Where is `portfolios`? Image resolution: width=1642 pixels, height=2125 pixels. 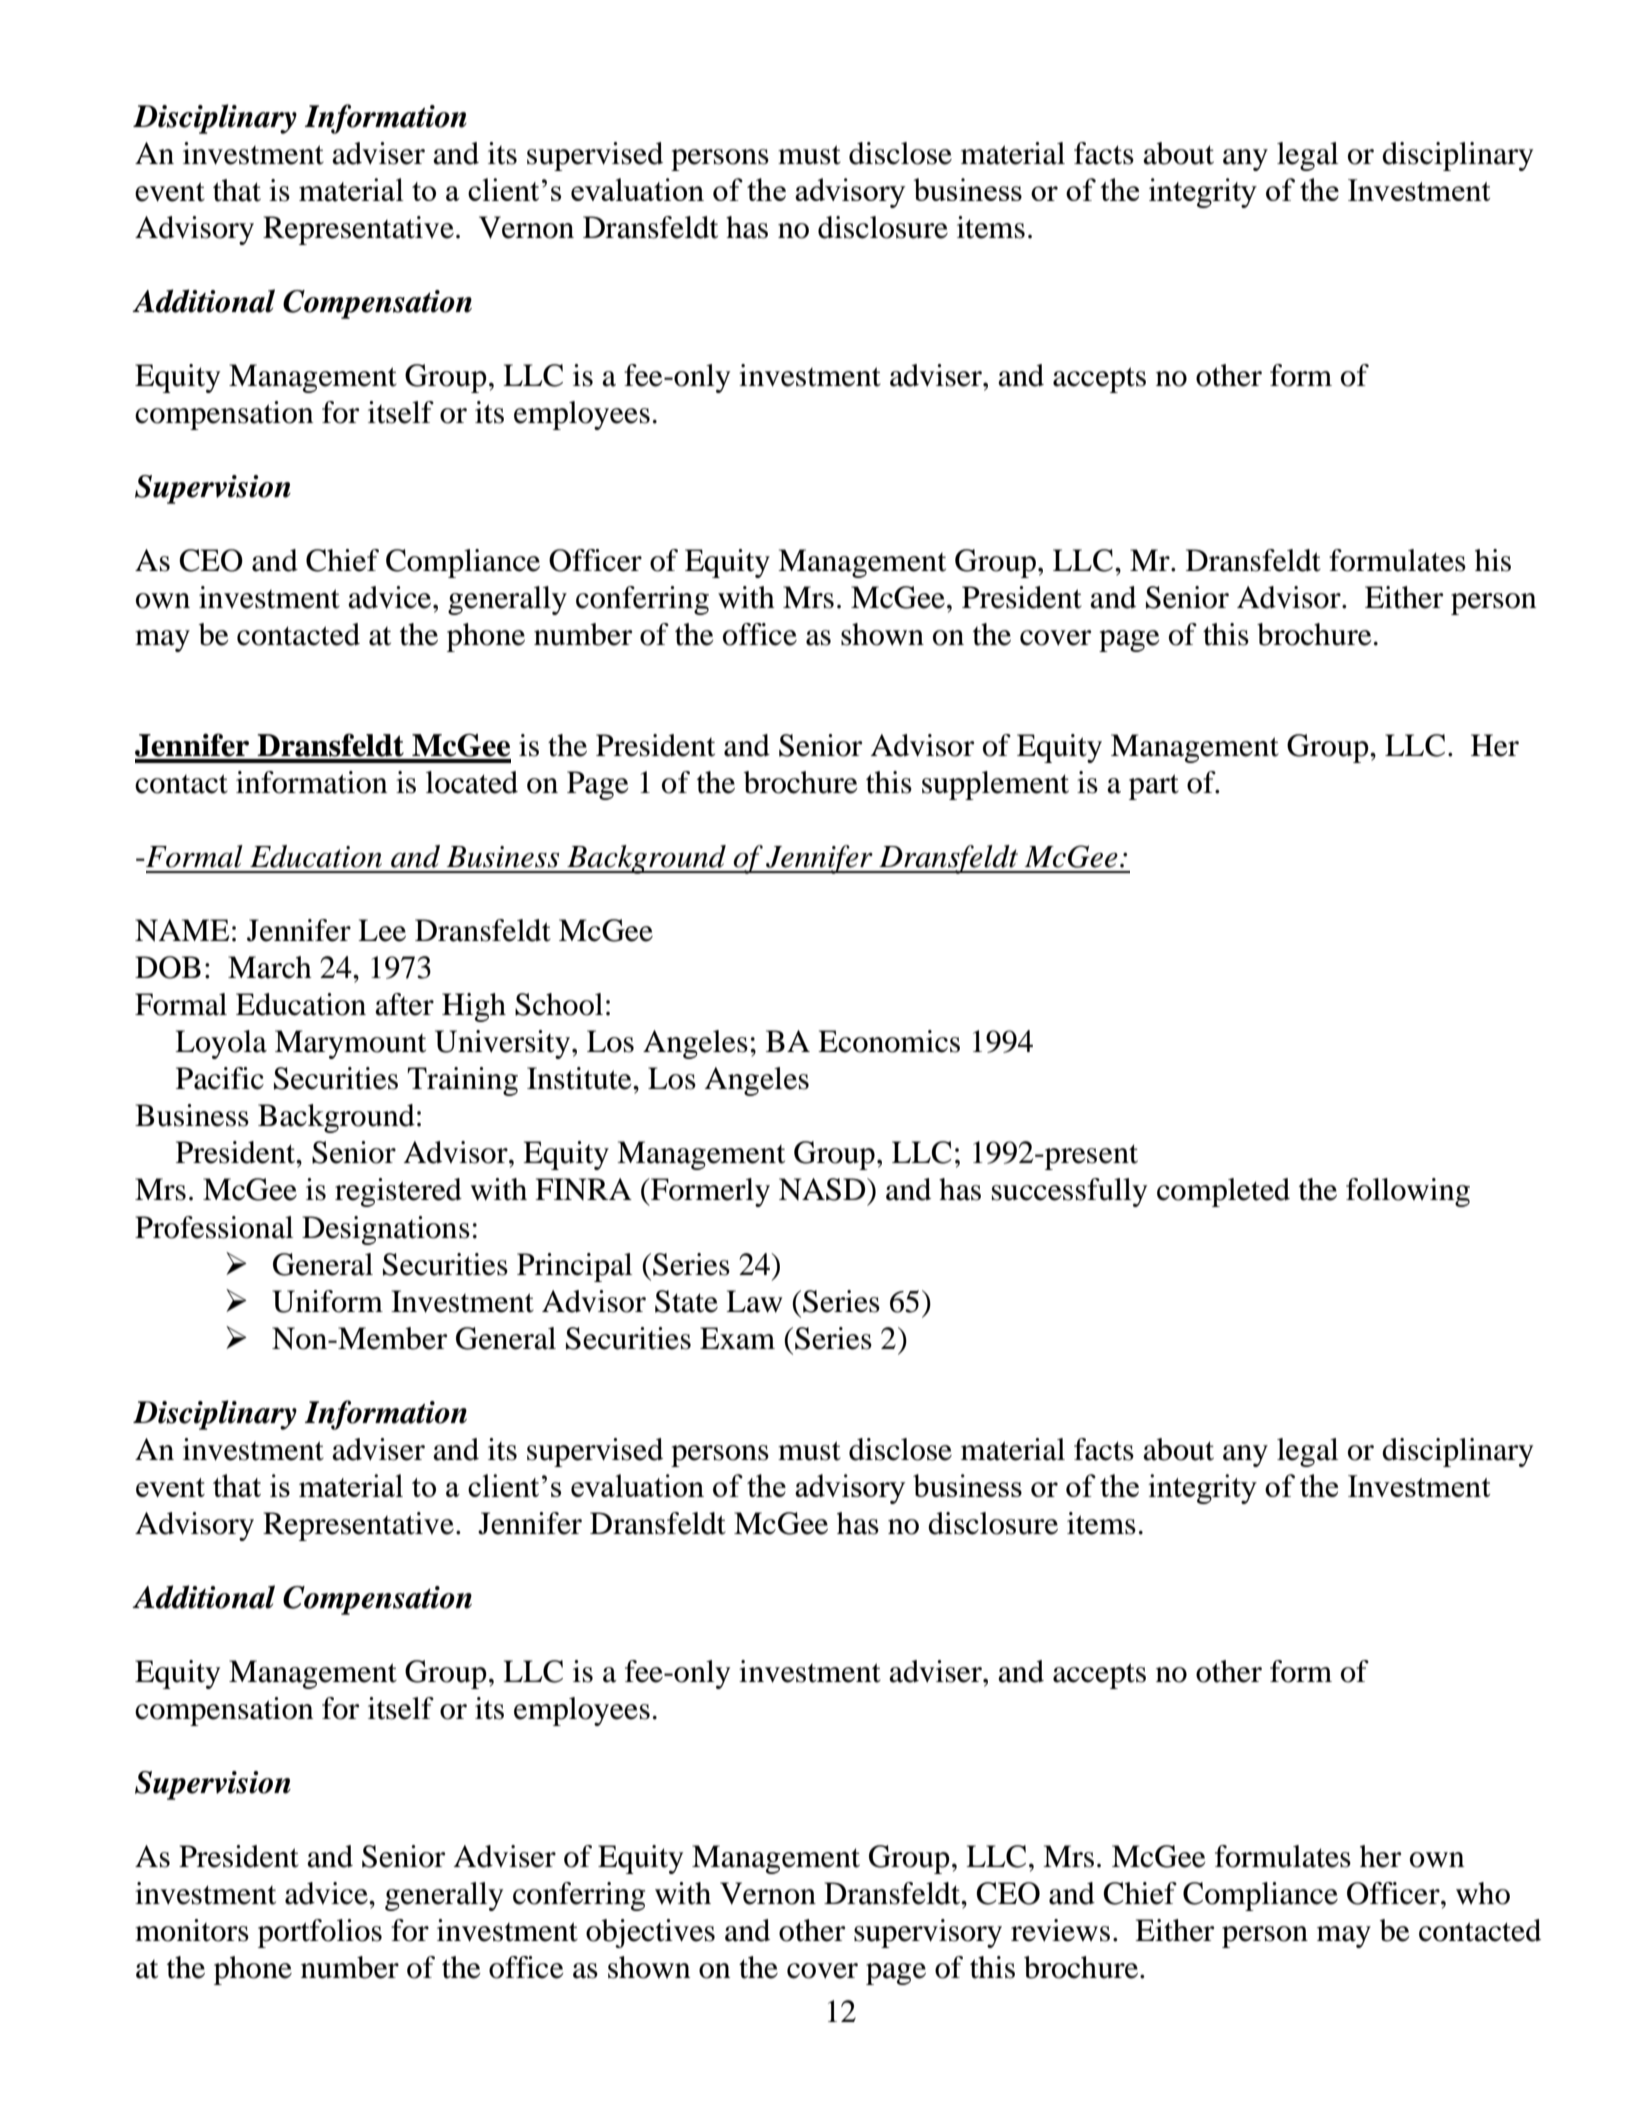
portfolios is located at coordinates (320, 1933).
